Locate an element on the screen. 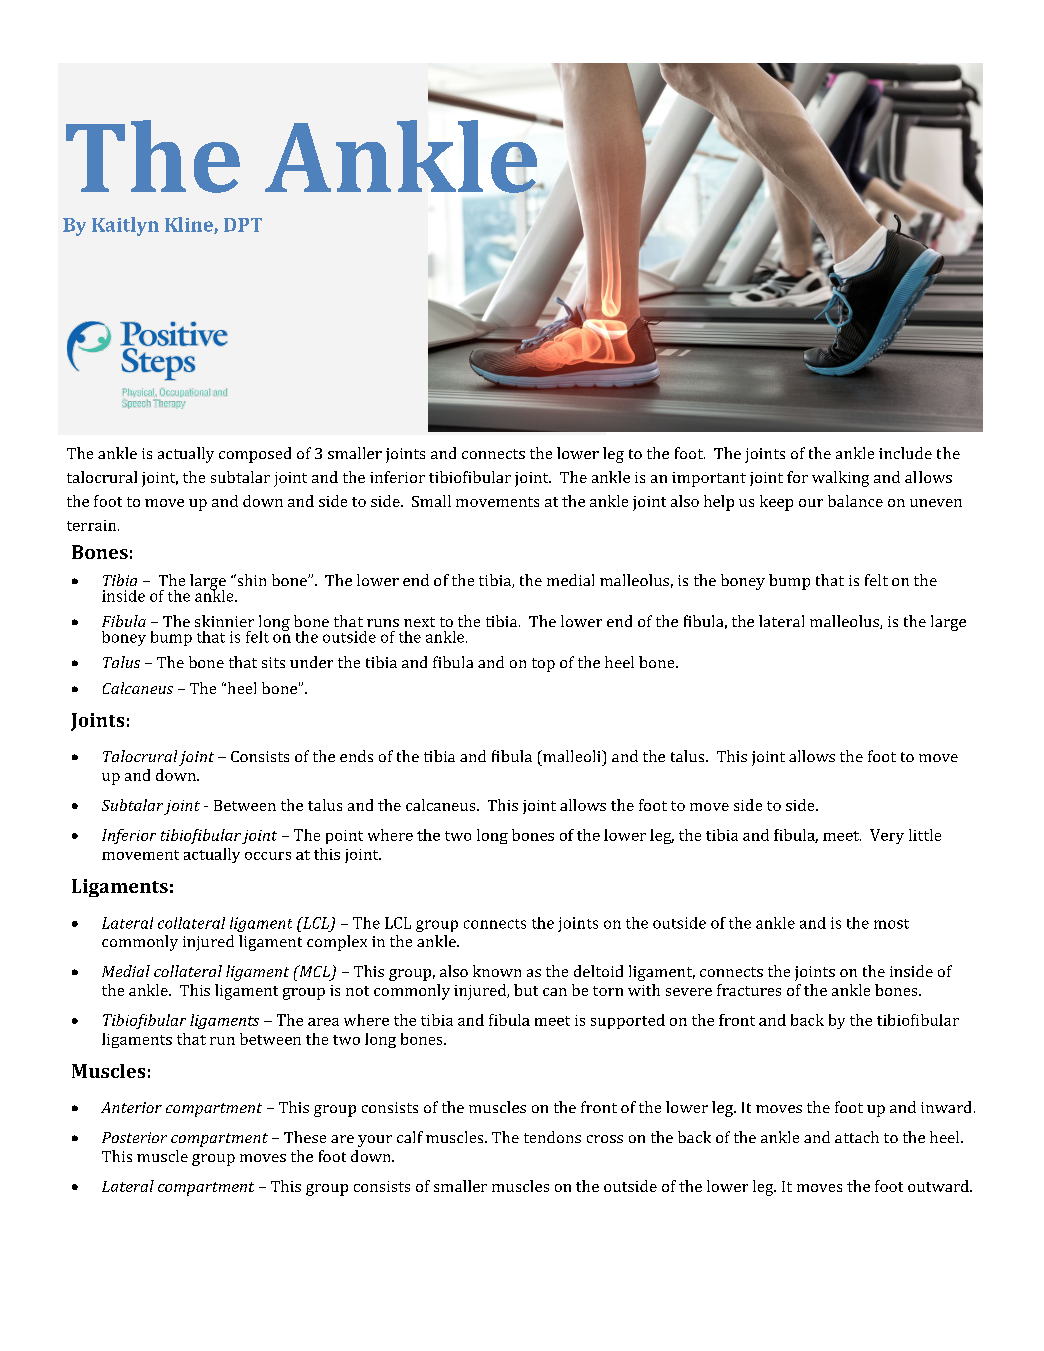  composed is located at coordinates (255, 455).
